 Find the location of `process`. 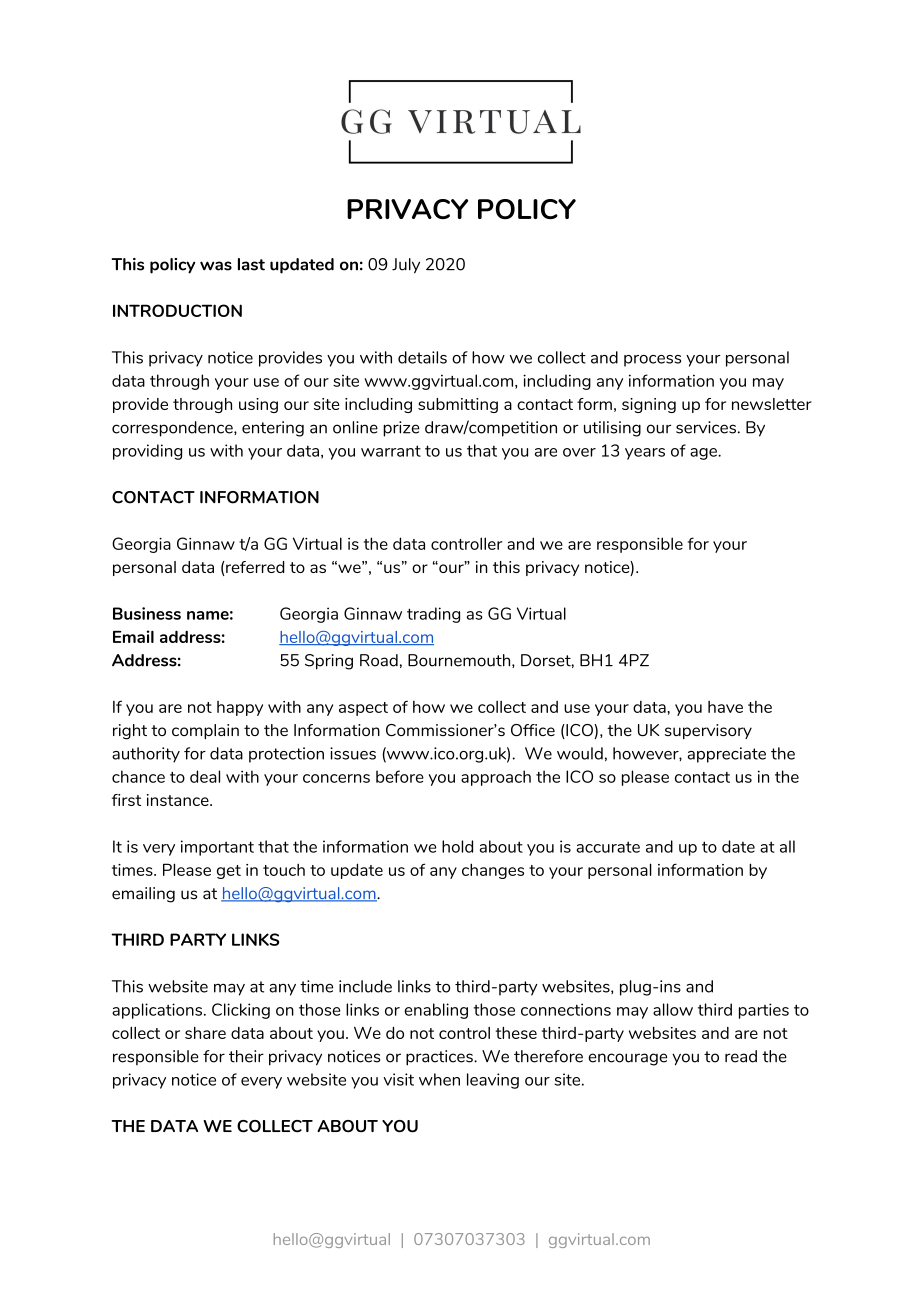

process is located at coordinates (652, 361).
